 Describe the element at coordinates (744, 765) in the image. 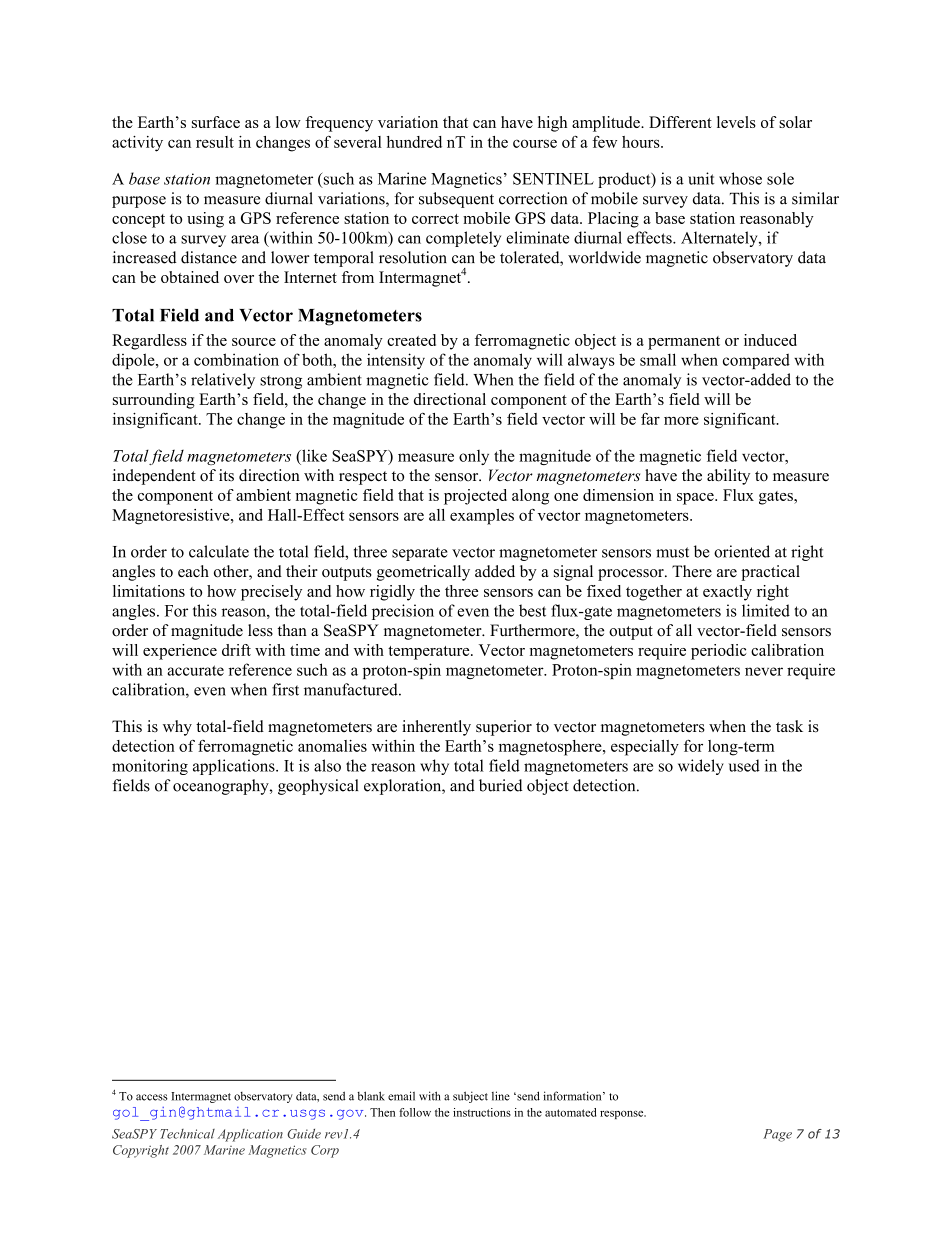

I see `used` at that location.
